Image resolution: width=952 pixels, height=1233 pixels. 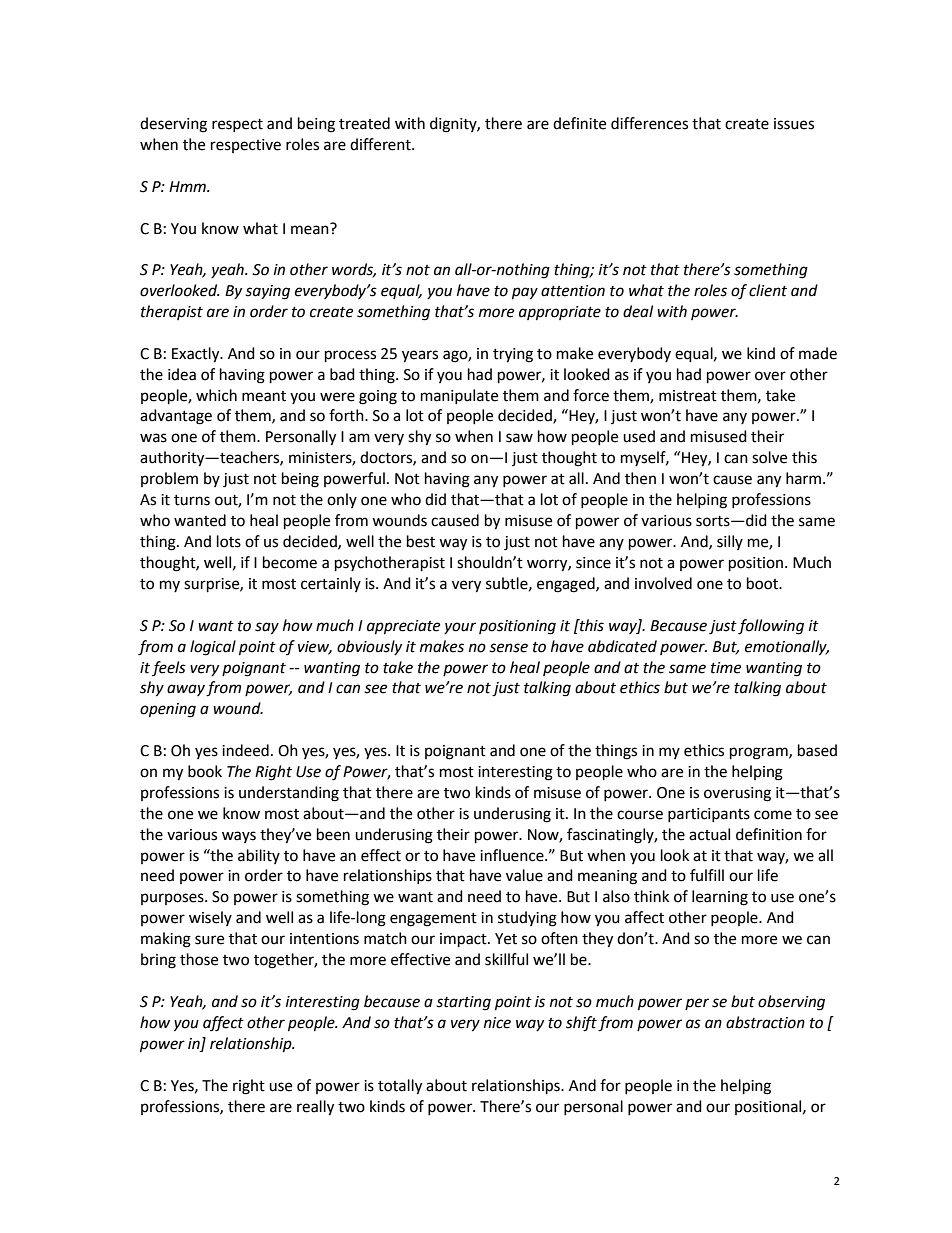 What do you see at coordinates (205, 771) in the document?
I see `book` at bounding box center [205, 771].
